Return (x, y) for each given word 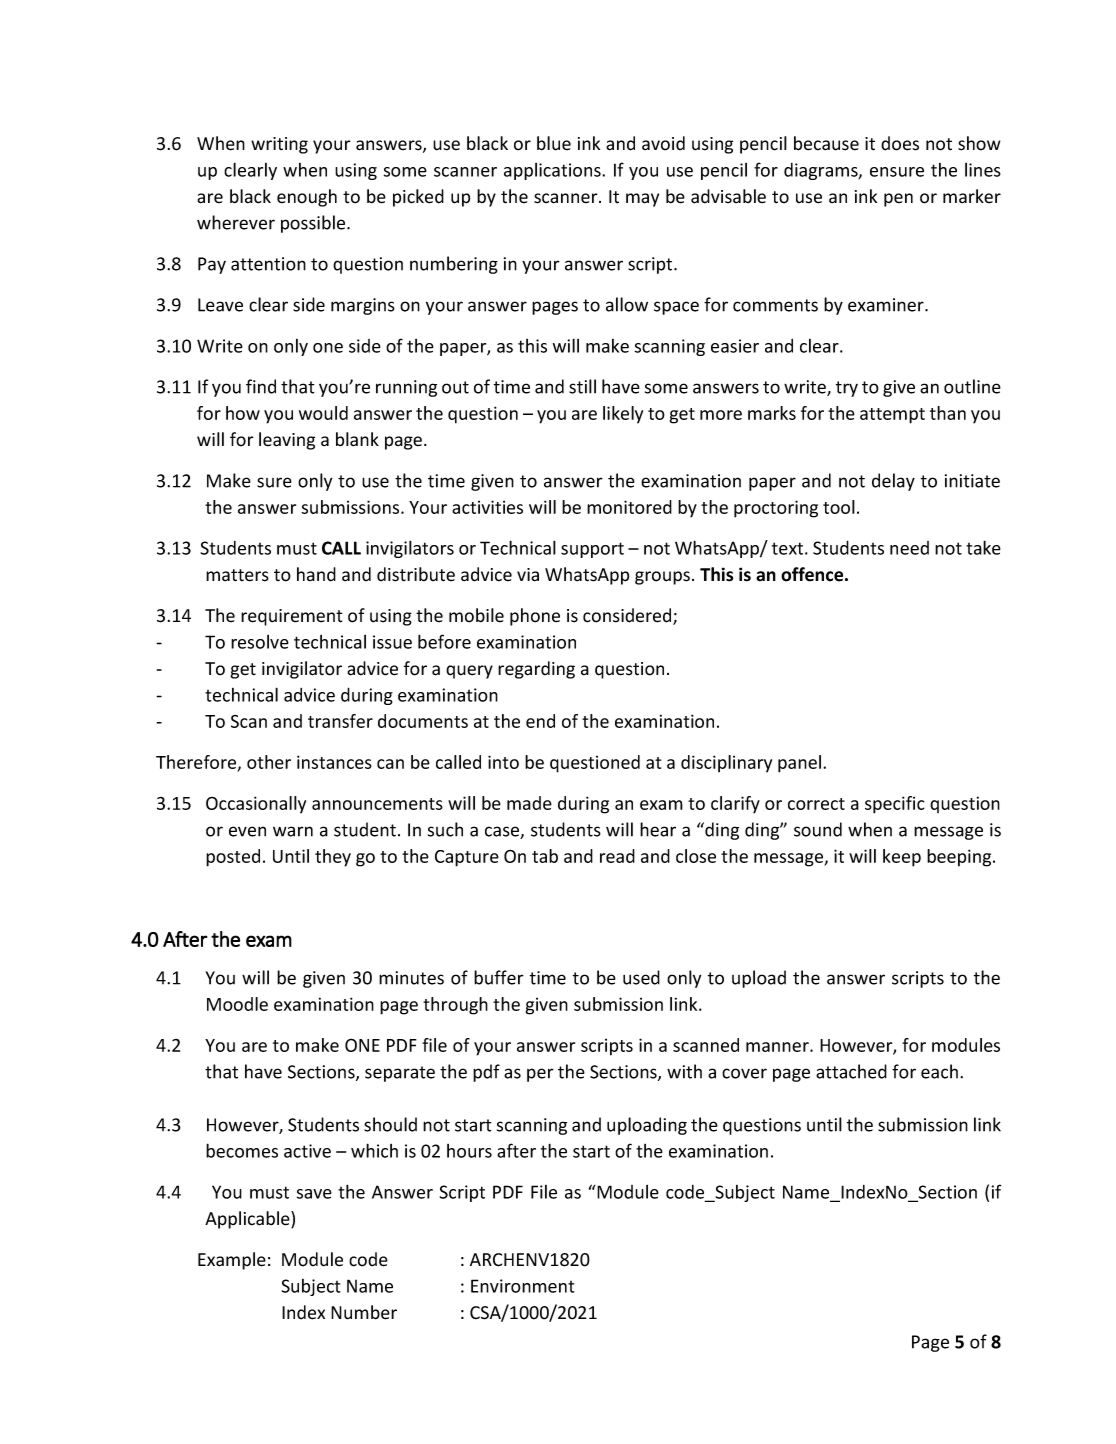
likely (623, 415)
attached (851, 1071)
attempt (892, 416)
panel (799, 764)
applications (553, 171)
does (900, 143)
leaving (287, 441)
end (540, 721)
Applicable (248, 1220)
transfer (340, 721)
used (641, 977)
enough (307, 198)
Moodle (237, 1004)
